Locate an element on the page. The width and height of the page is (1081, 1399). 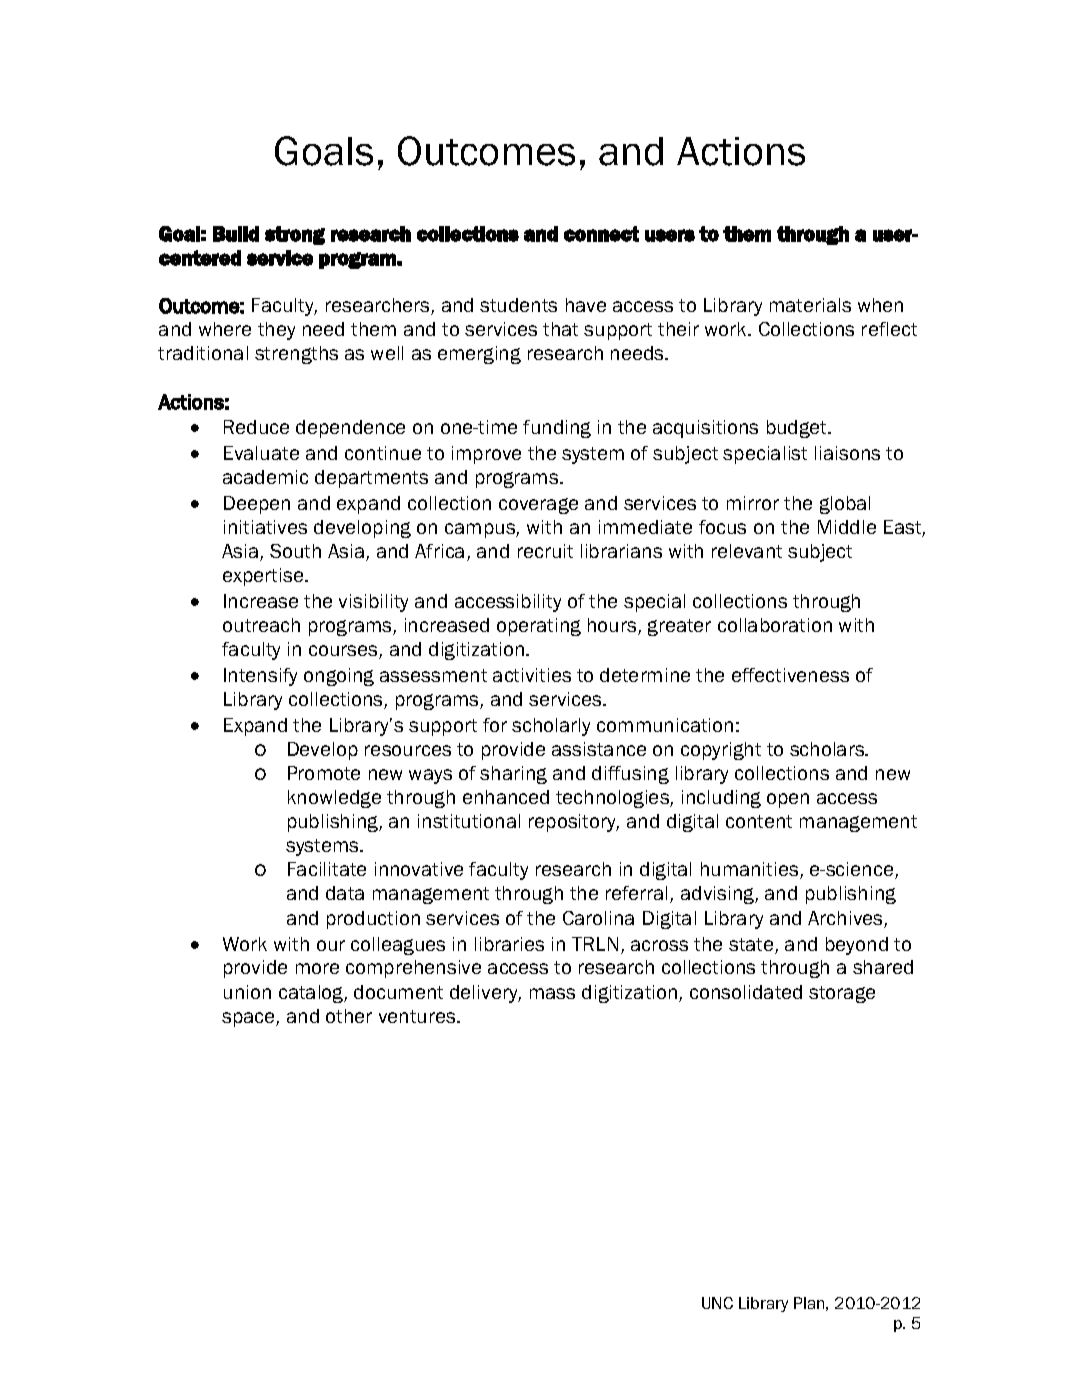
storage is located at coordinates (842, 994).
